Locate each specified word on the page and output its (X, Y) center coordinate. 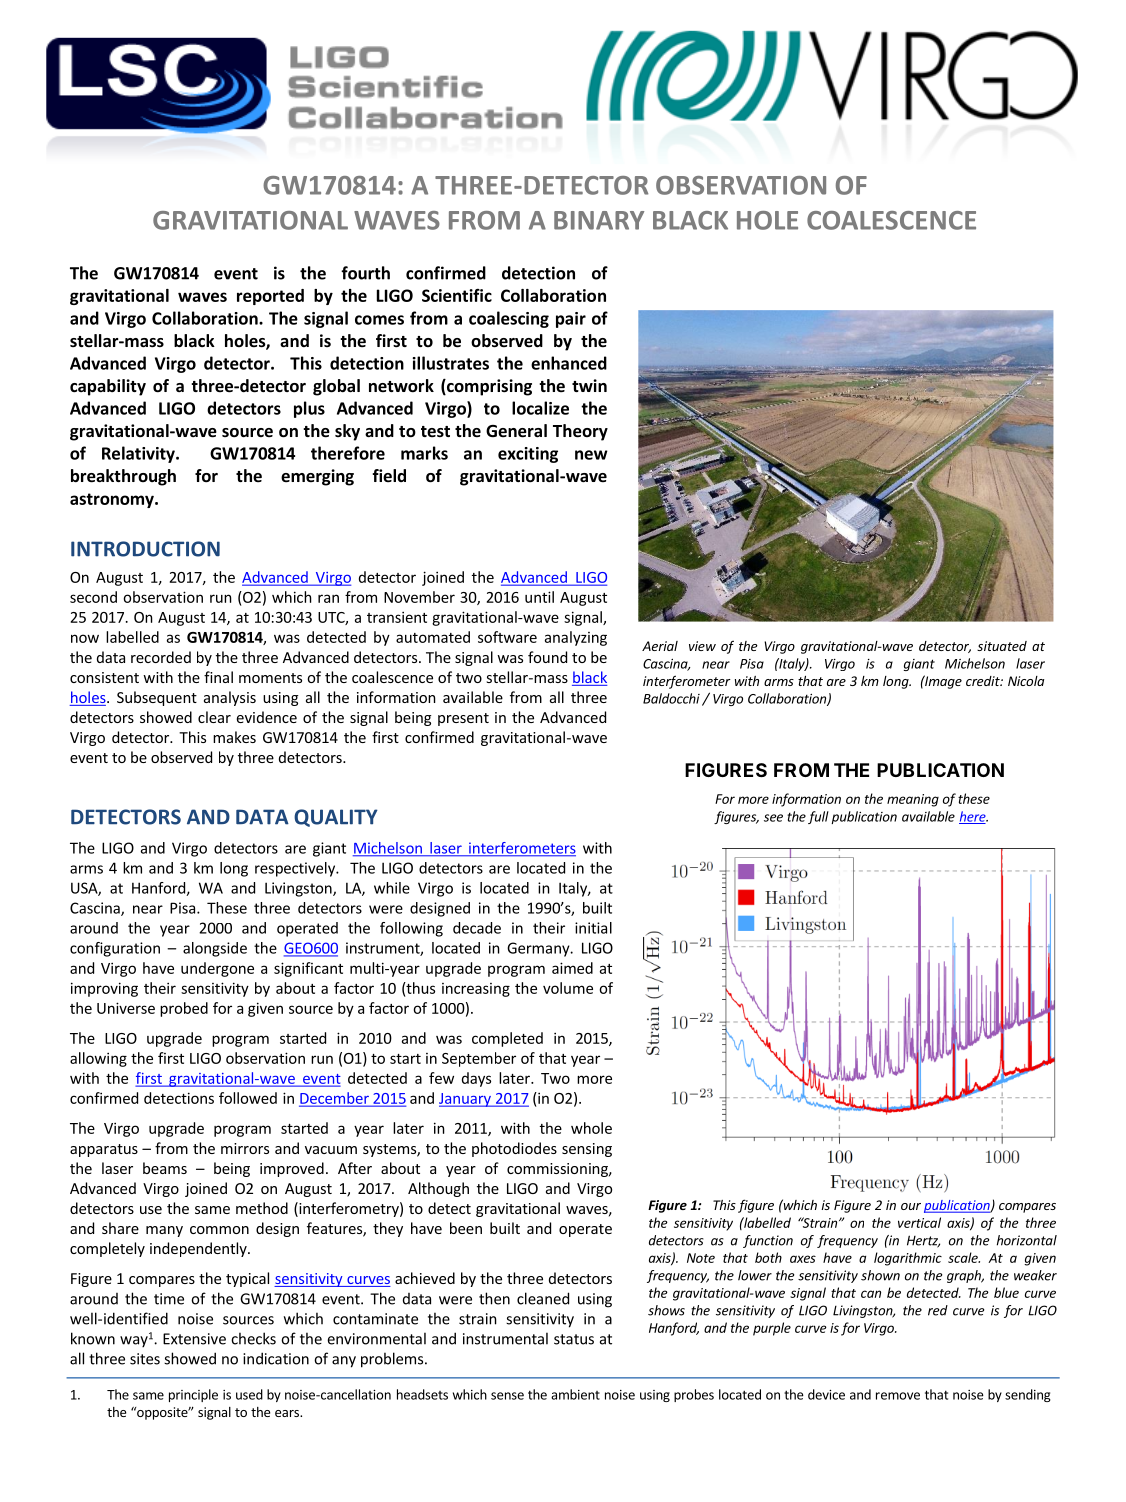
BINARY (599, 220)
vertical (919, 1222)
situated (1002, 646)
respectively (296, 869)
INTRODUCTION (145, 549)
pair (571, 320)
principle (193, 1395)
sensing (587, 1150)
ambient (575, 1394)
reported (270, 297)
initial (593, 928)
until (539, 597)
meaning (913, 800)
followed (248, 1098)
